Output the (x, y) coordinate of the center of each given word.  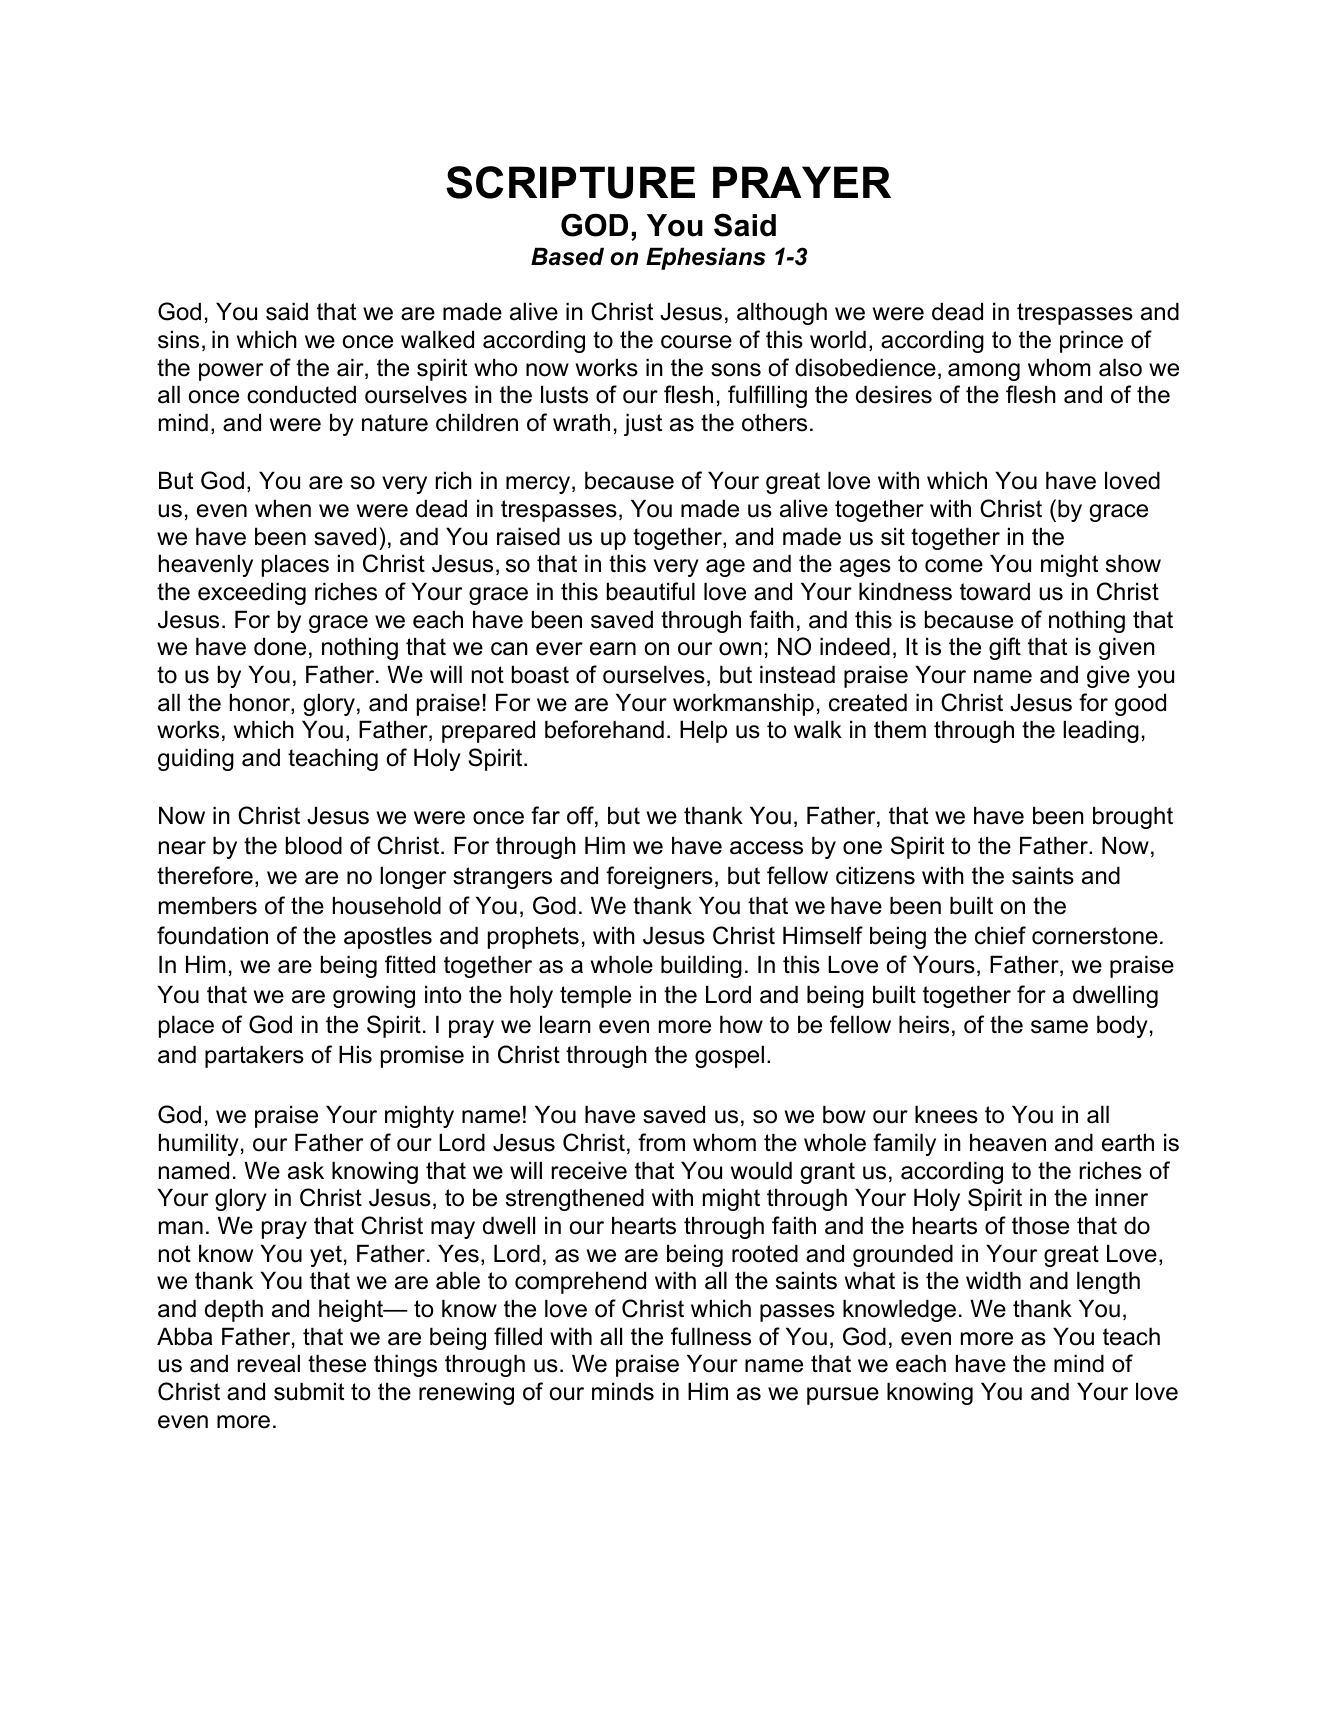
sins (178, 339)
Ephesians (706, 258)
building (701, 966)
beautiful (651, 591)
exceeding (252, 593)
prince (1091, 341)
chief (1000, 935)
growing (374, 996)
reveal (269, 1363)
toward (995, 591)
